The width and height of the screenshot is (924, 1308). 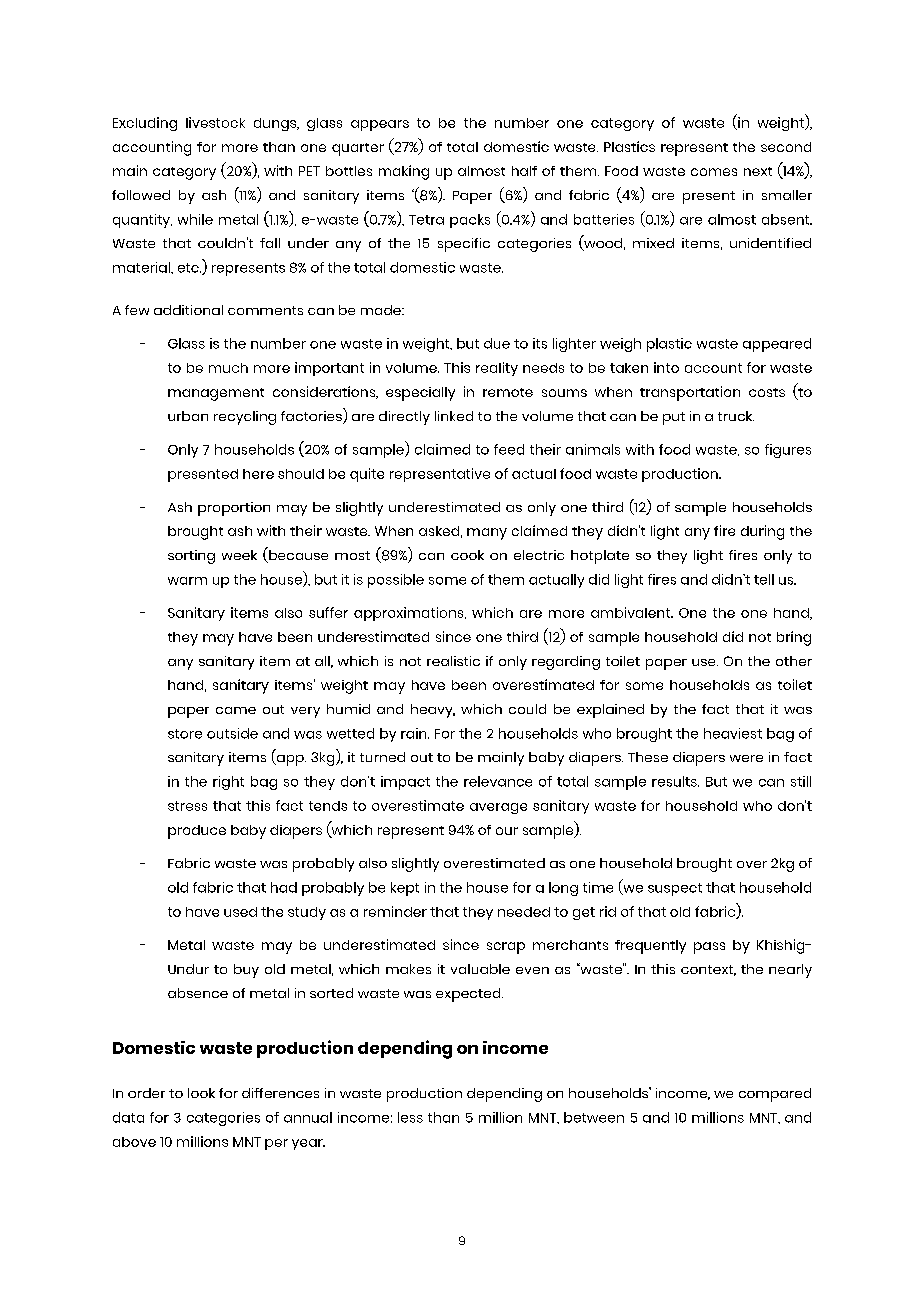 What do you see at coordinates (258, 474) in the screenshot?
I see `here` at bounding box center [258, 474].
